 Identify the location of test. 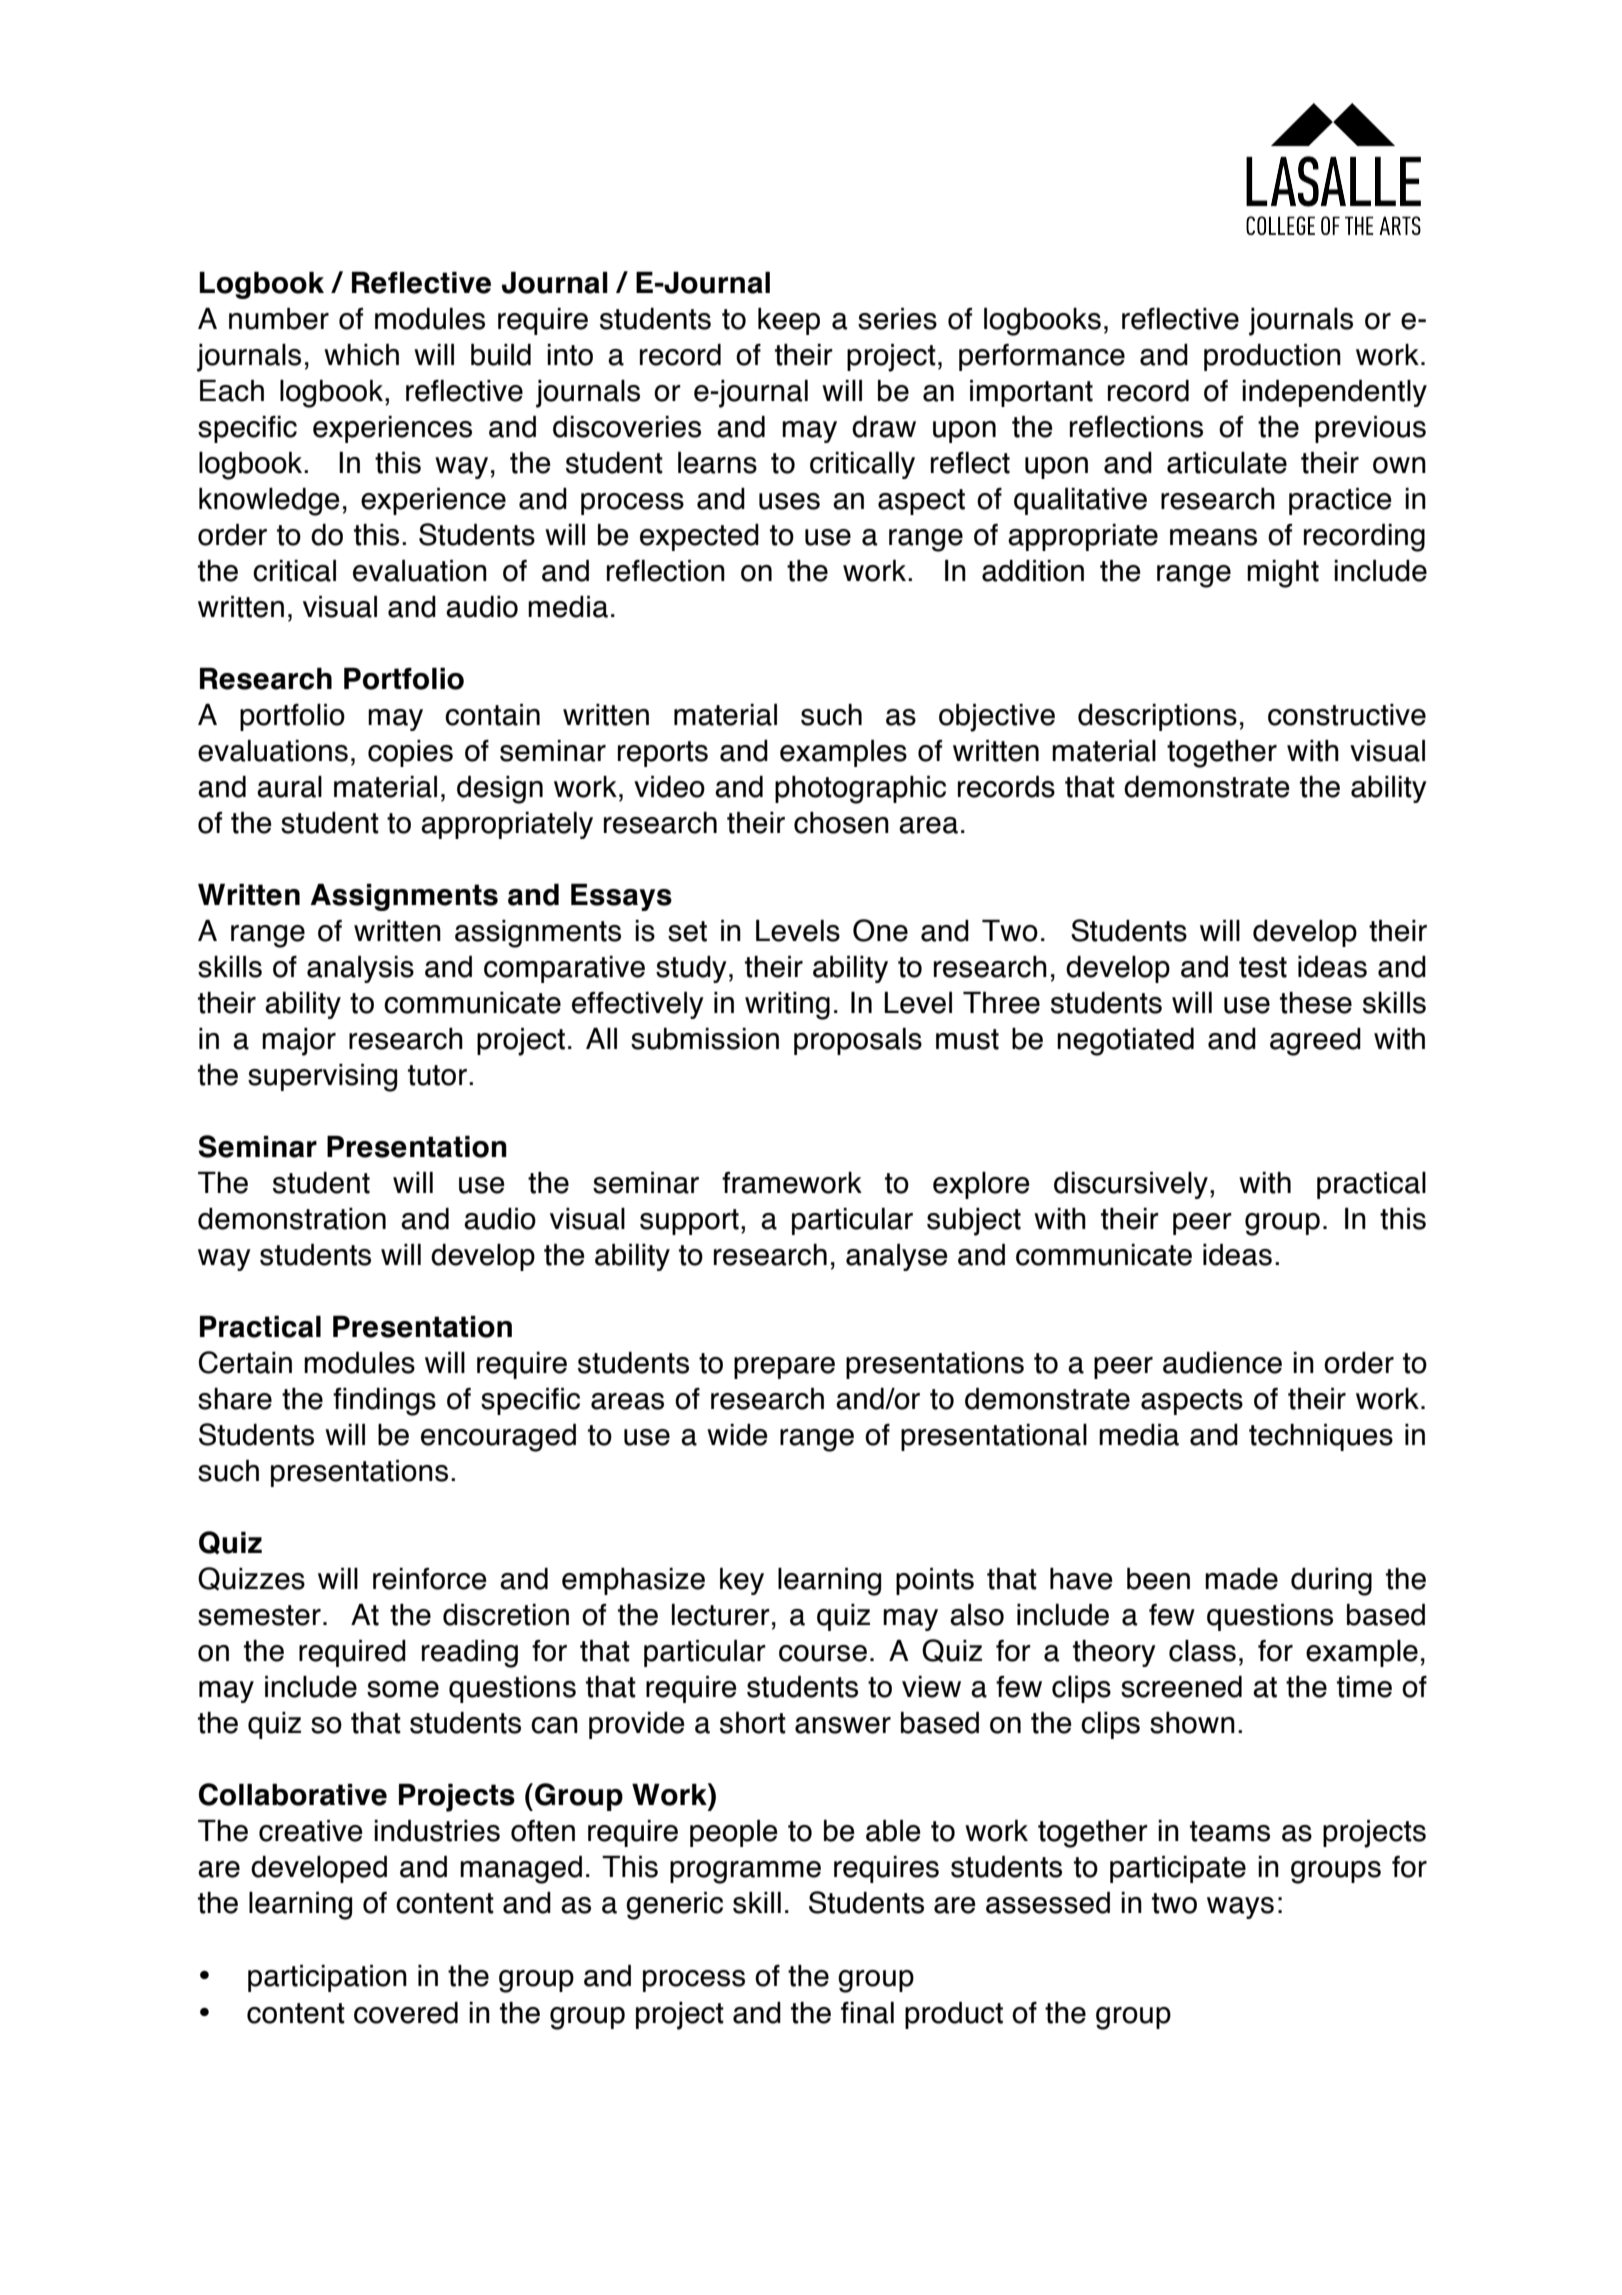
(1263, 967).
